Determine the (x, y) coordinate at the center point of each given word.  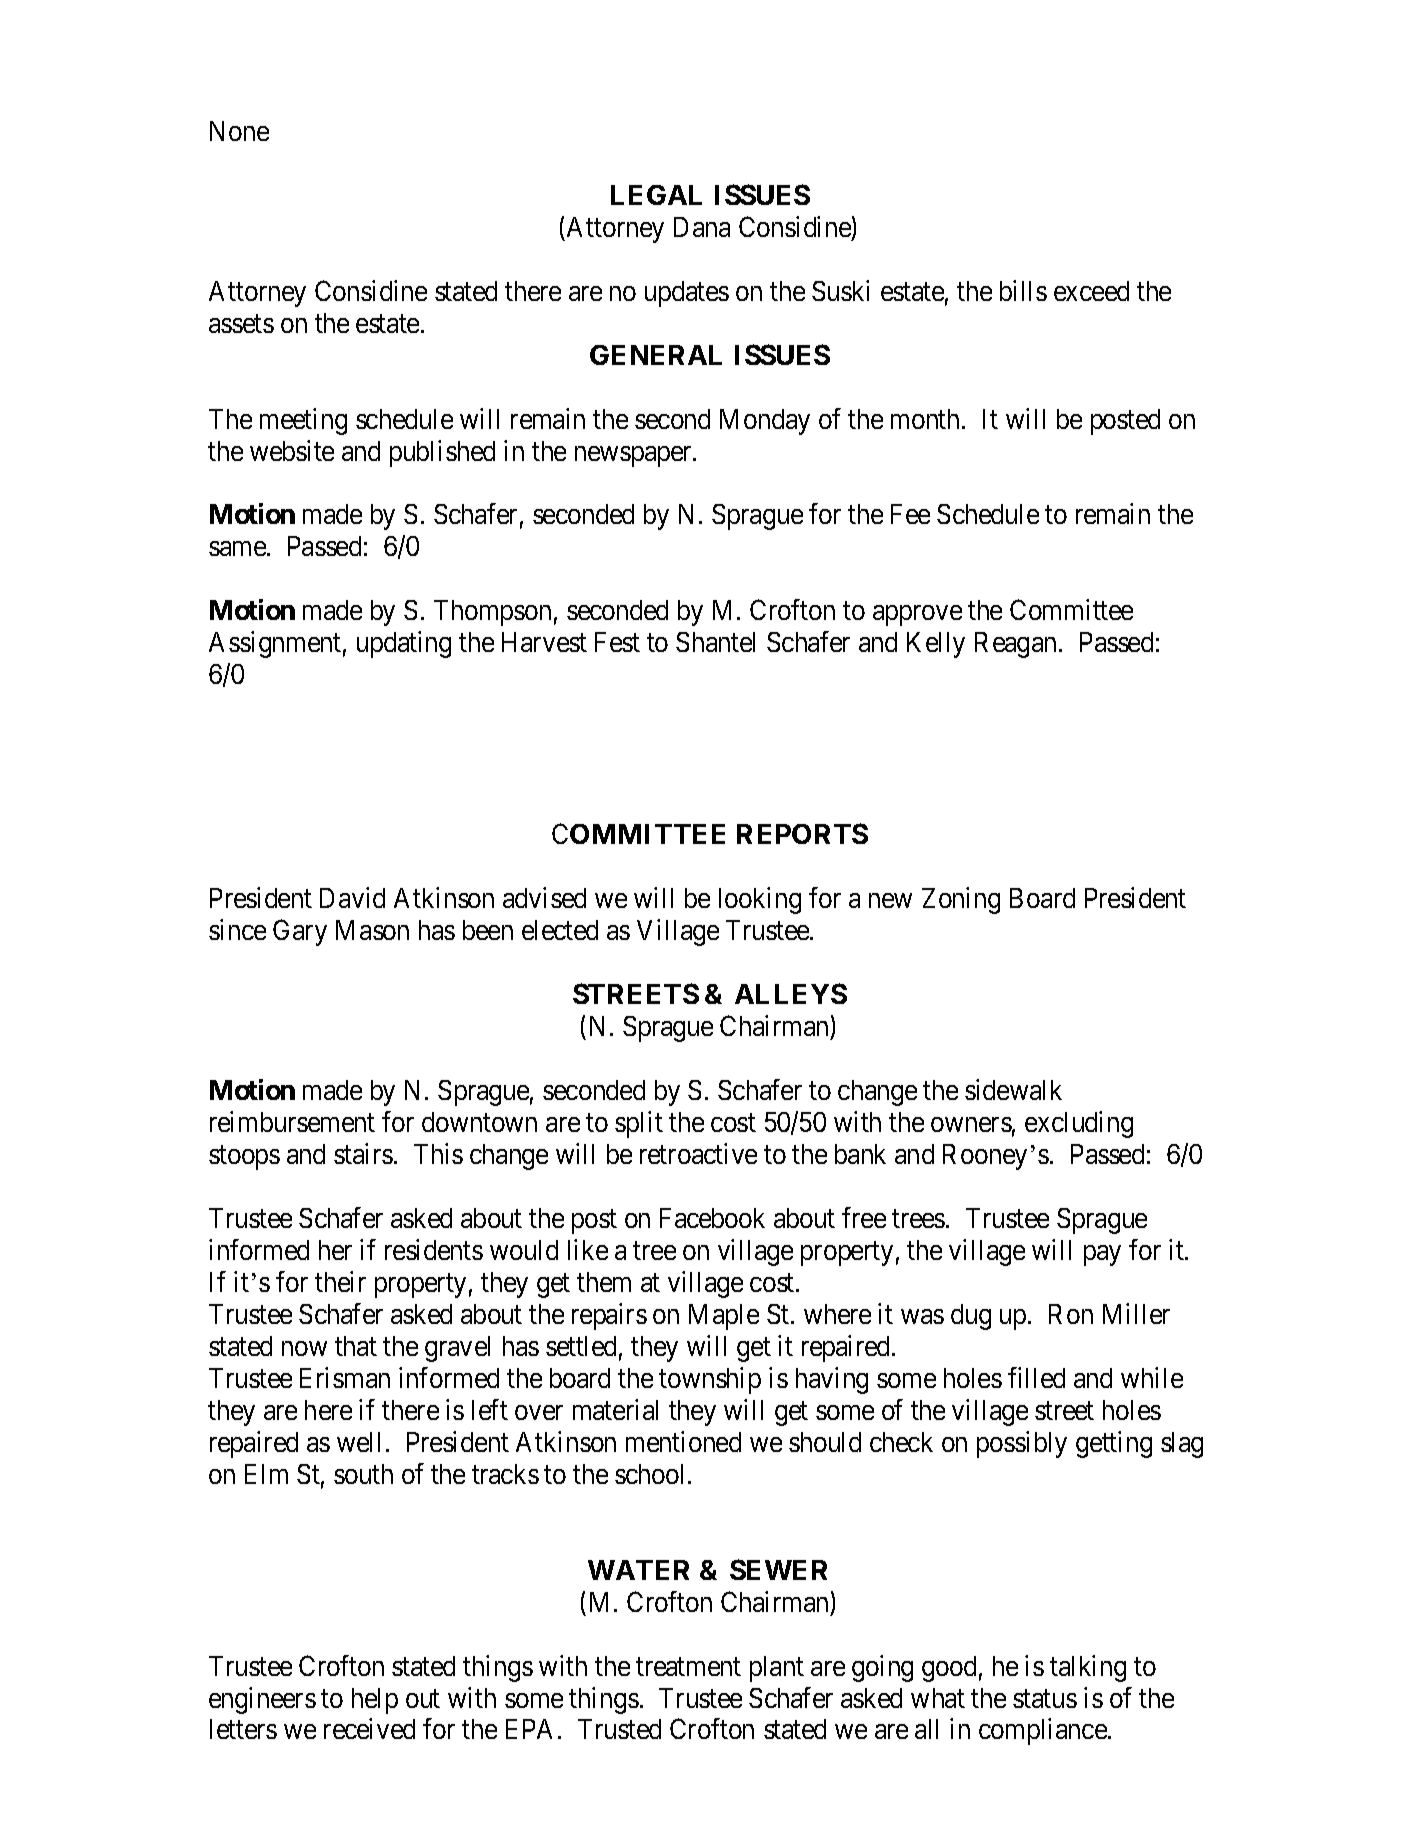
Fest (617, 642)
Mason (372, 930)
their (340, 1281)
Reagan (1015, 645)
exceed (1091, 291)
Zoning (961, 900)
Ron (1071, 1314)
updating (404, 644)
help (375, 1701)
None (239, 131)
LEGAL (656, 195)
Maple (724, 1317)
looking (760, 900)
